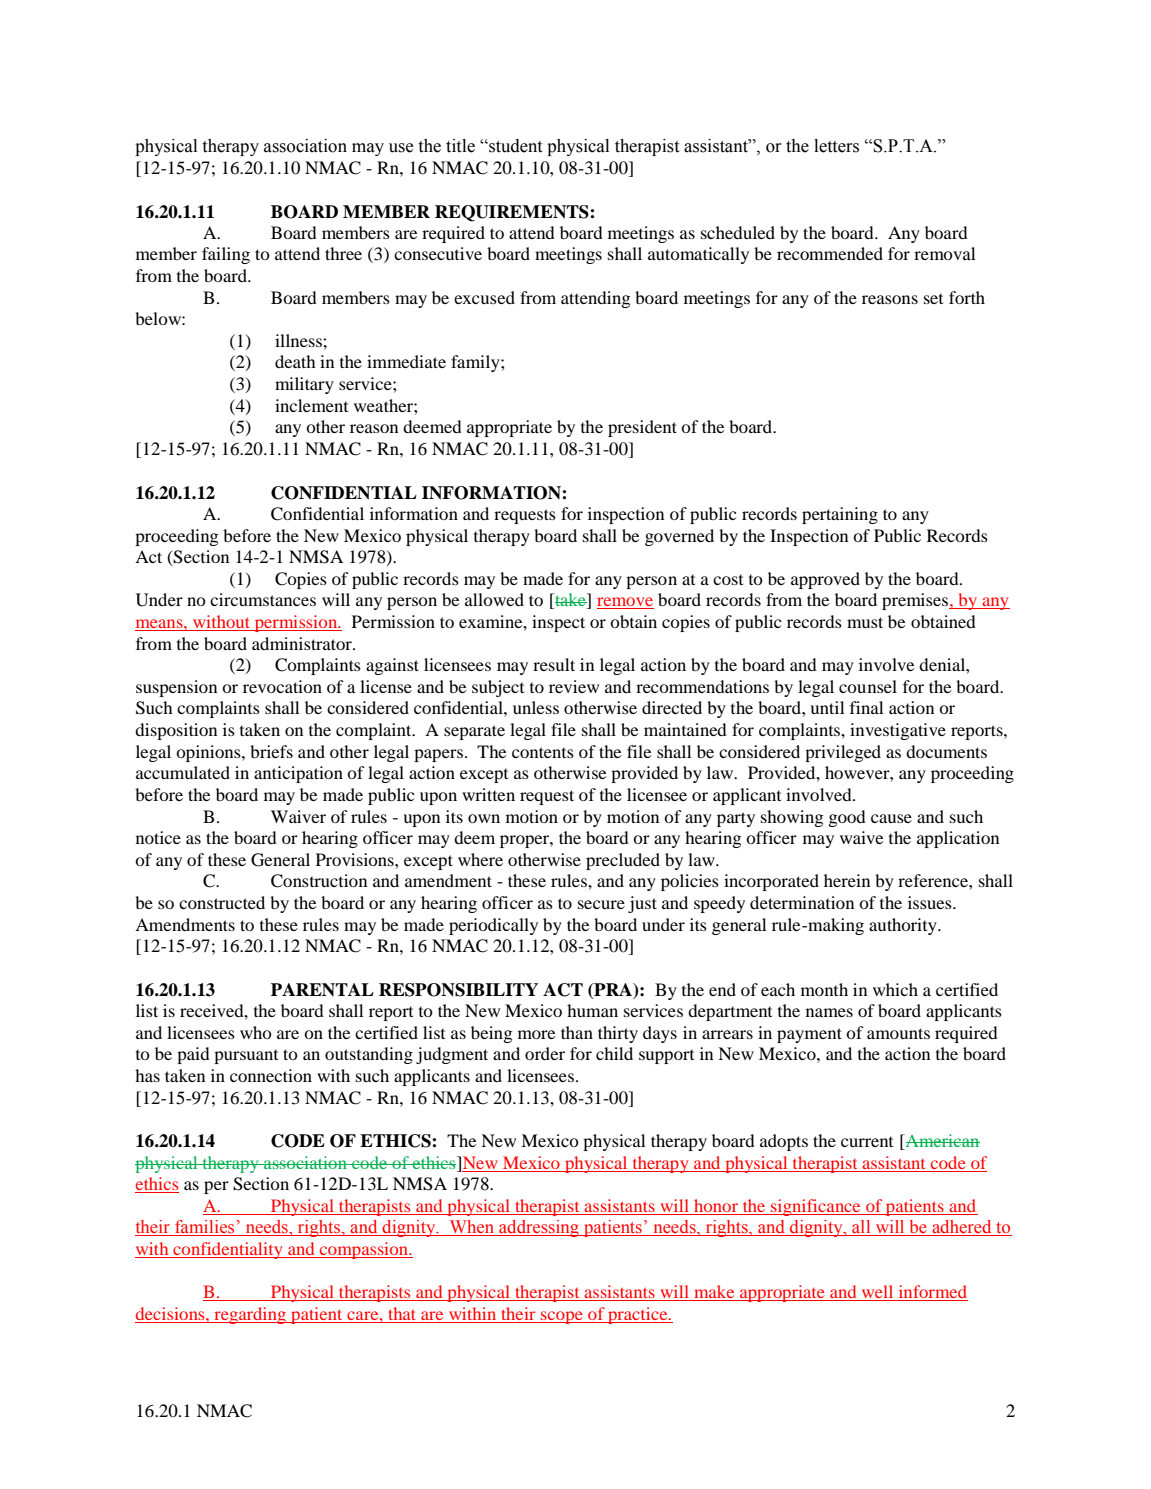 This document has height=1489, width=1151. Describe the element at coordinates (250, 1315) in the document. I see `regarding` at that location.
